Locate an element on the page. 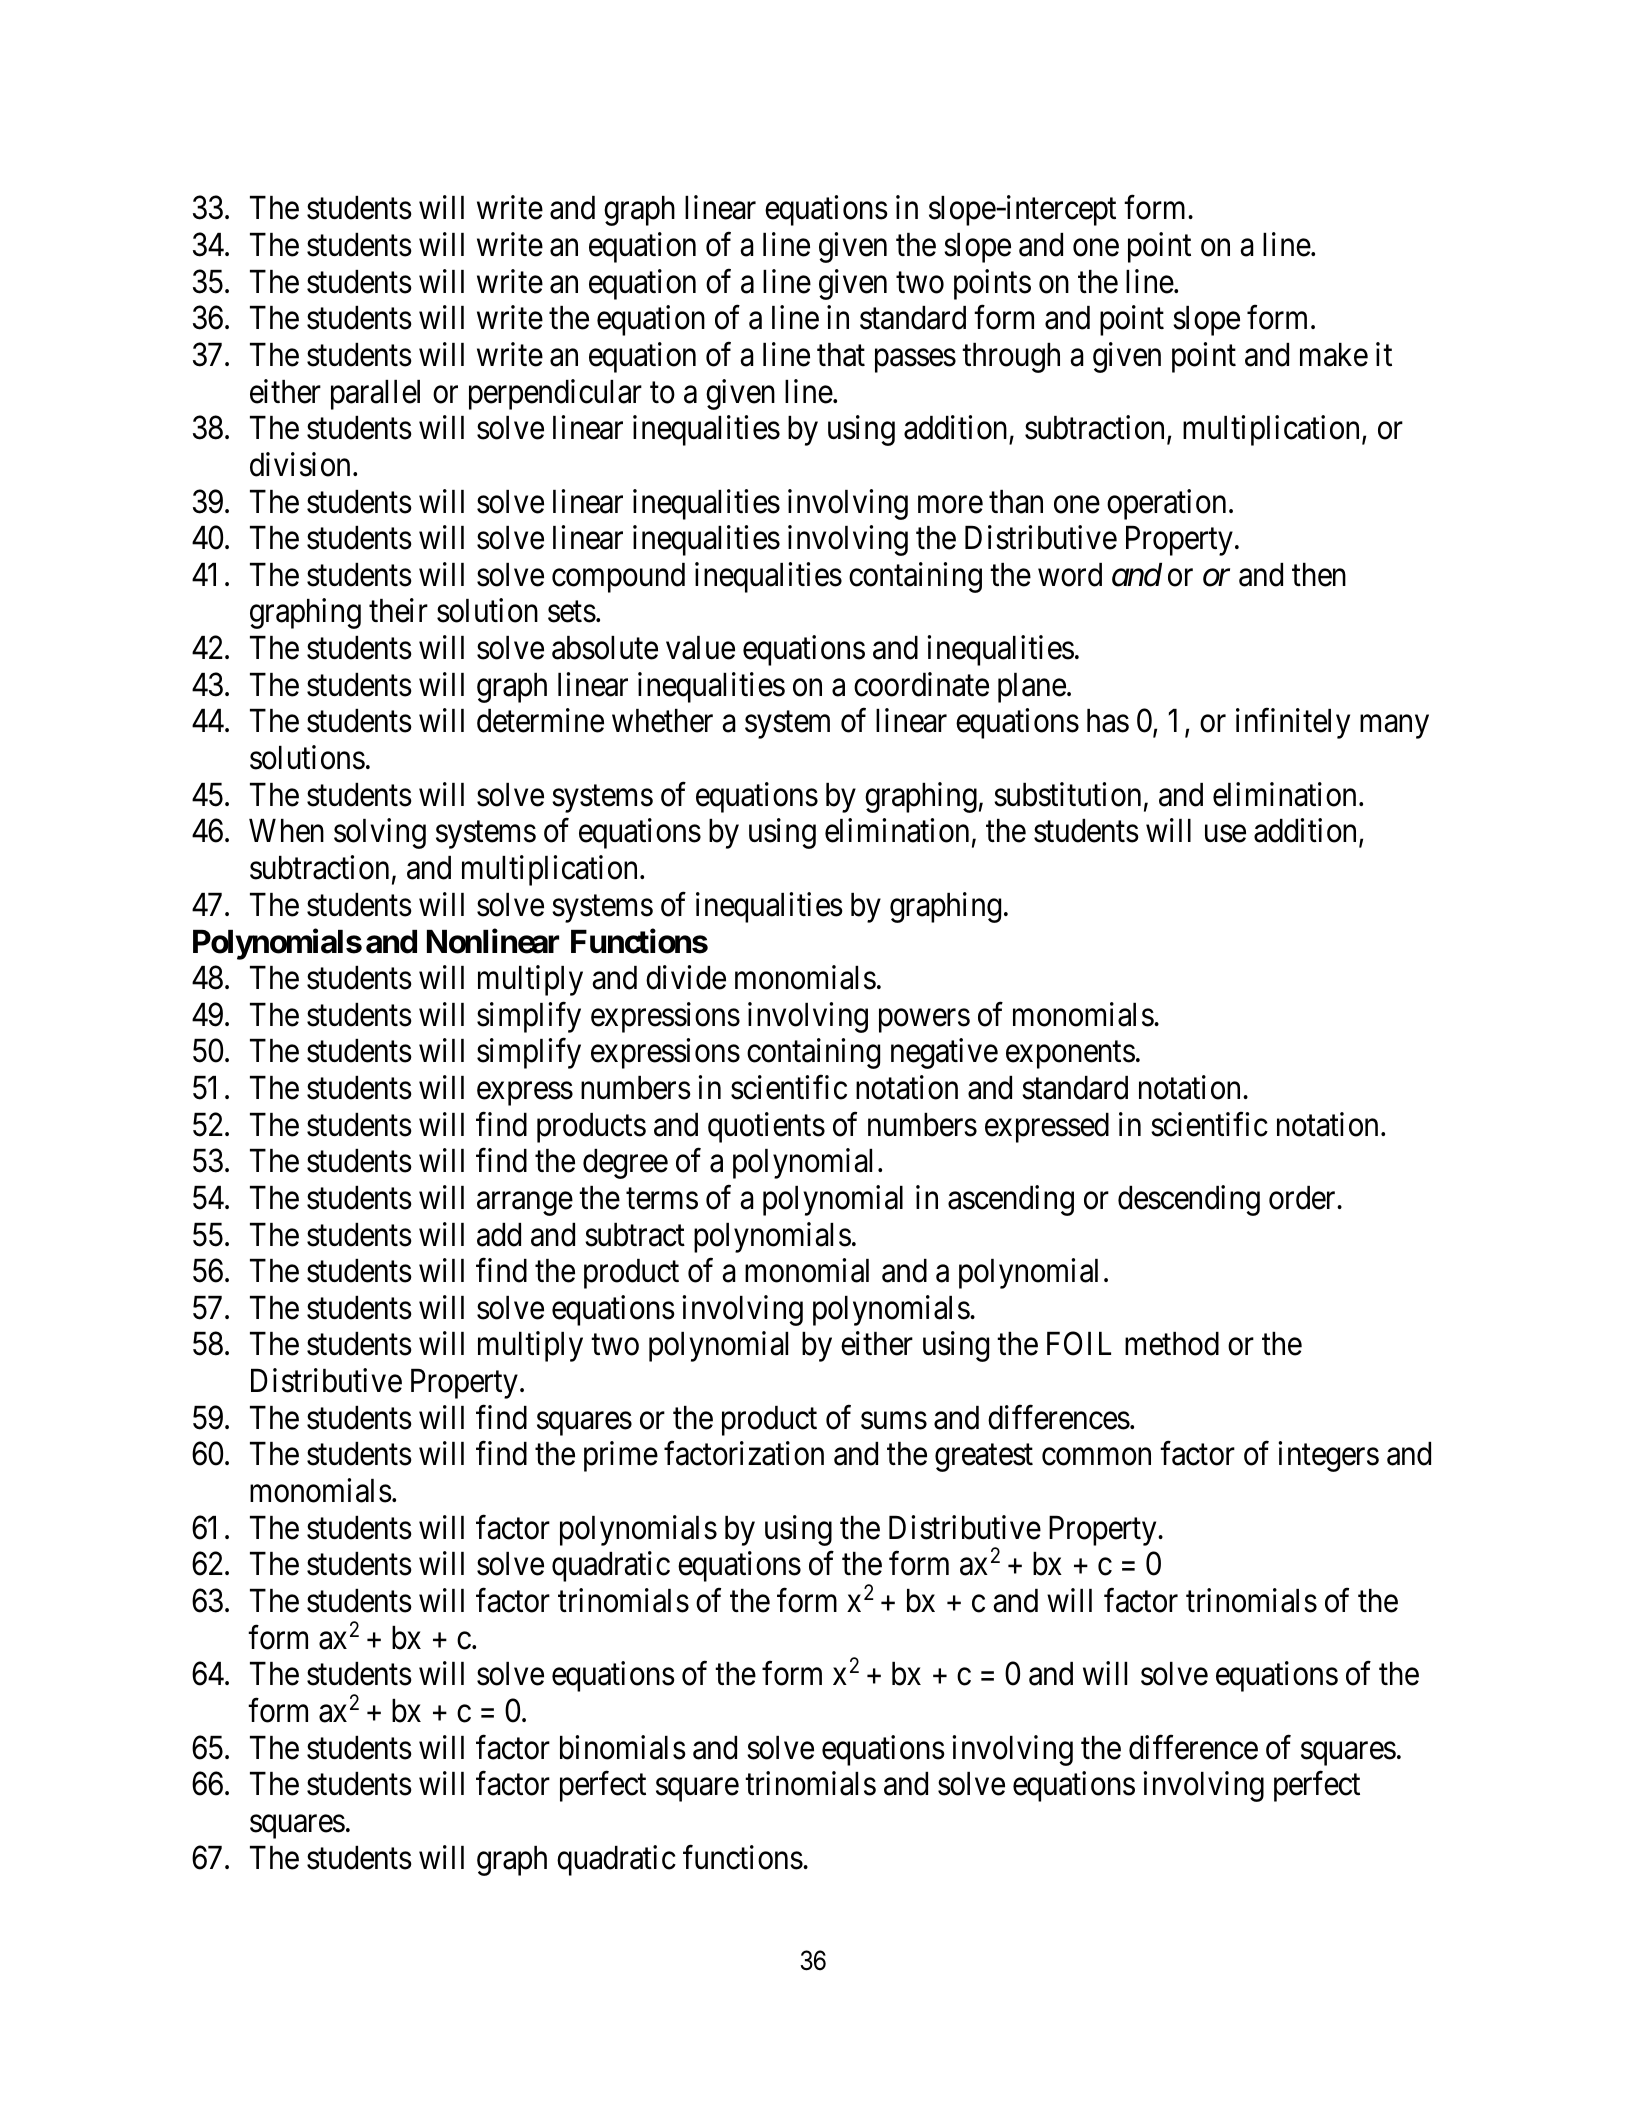 The height and width of the document is (2103, 1625). prime is located at coordinates (621, 1457).
